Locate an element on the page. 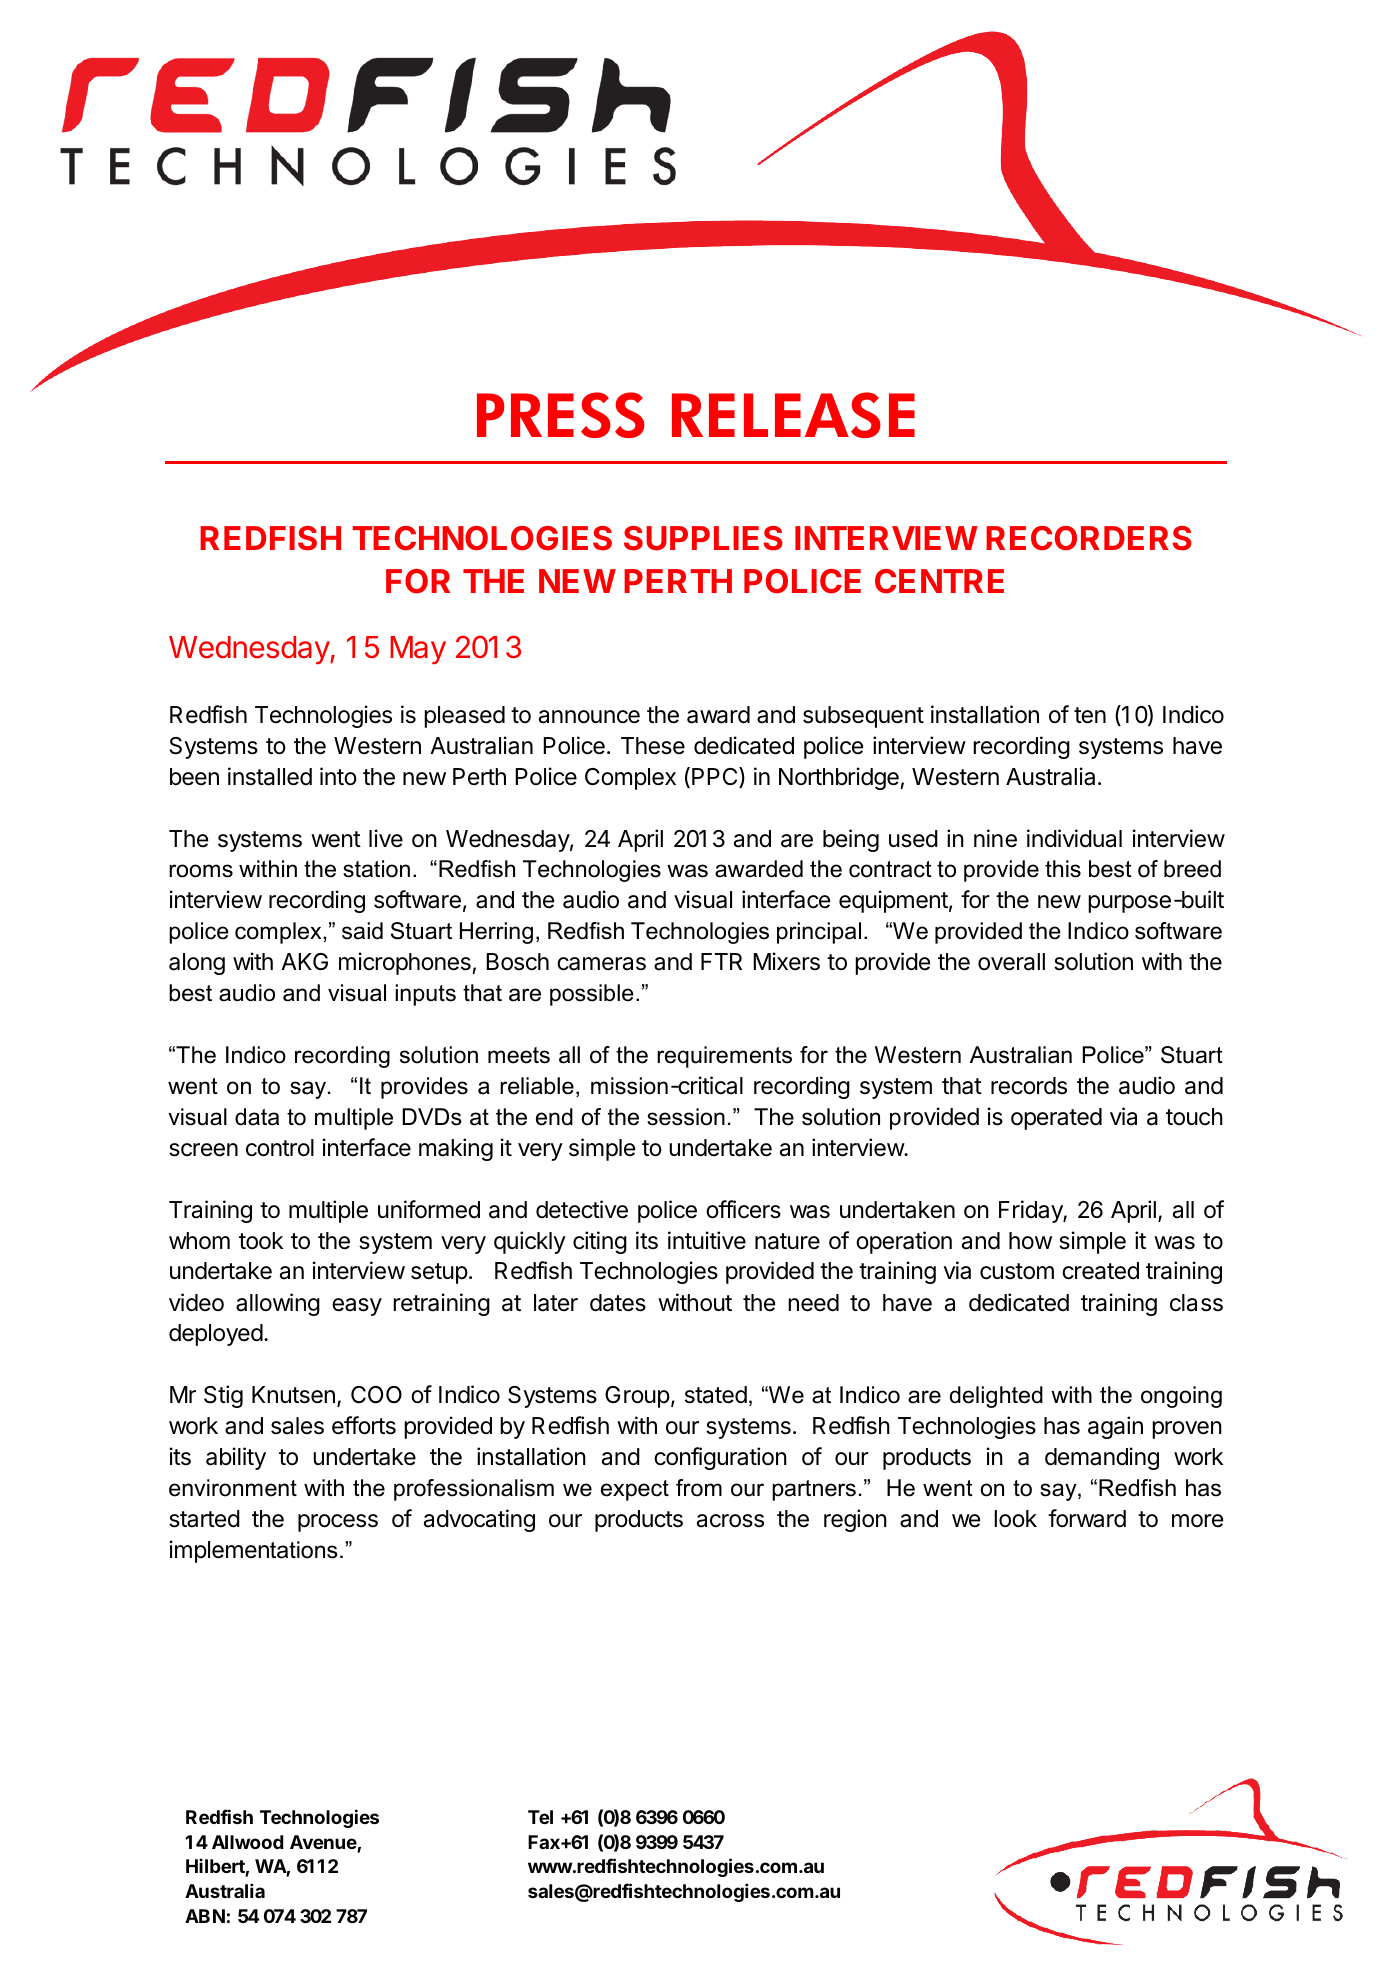  RECORDERS is located at coordinates (1089, 538).
